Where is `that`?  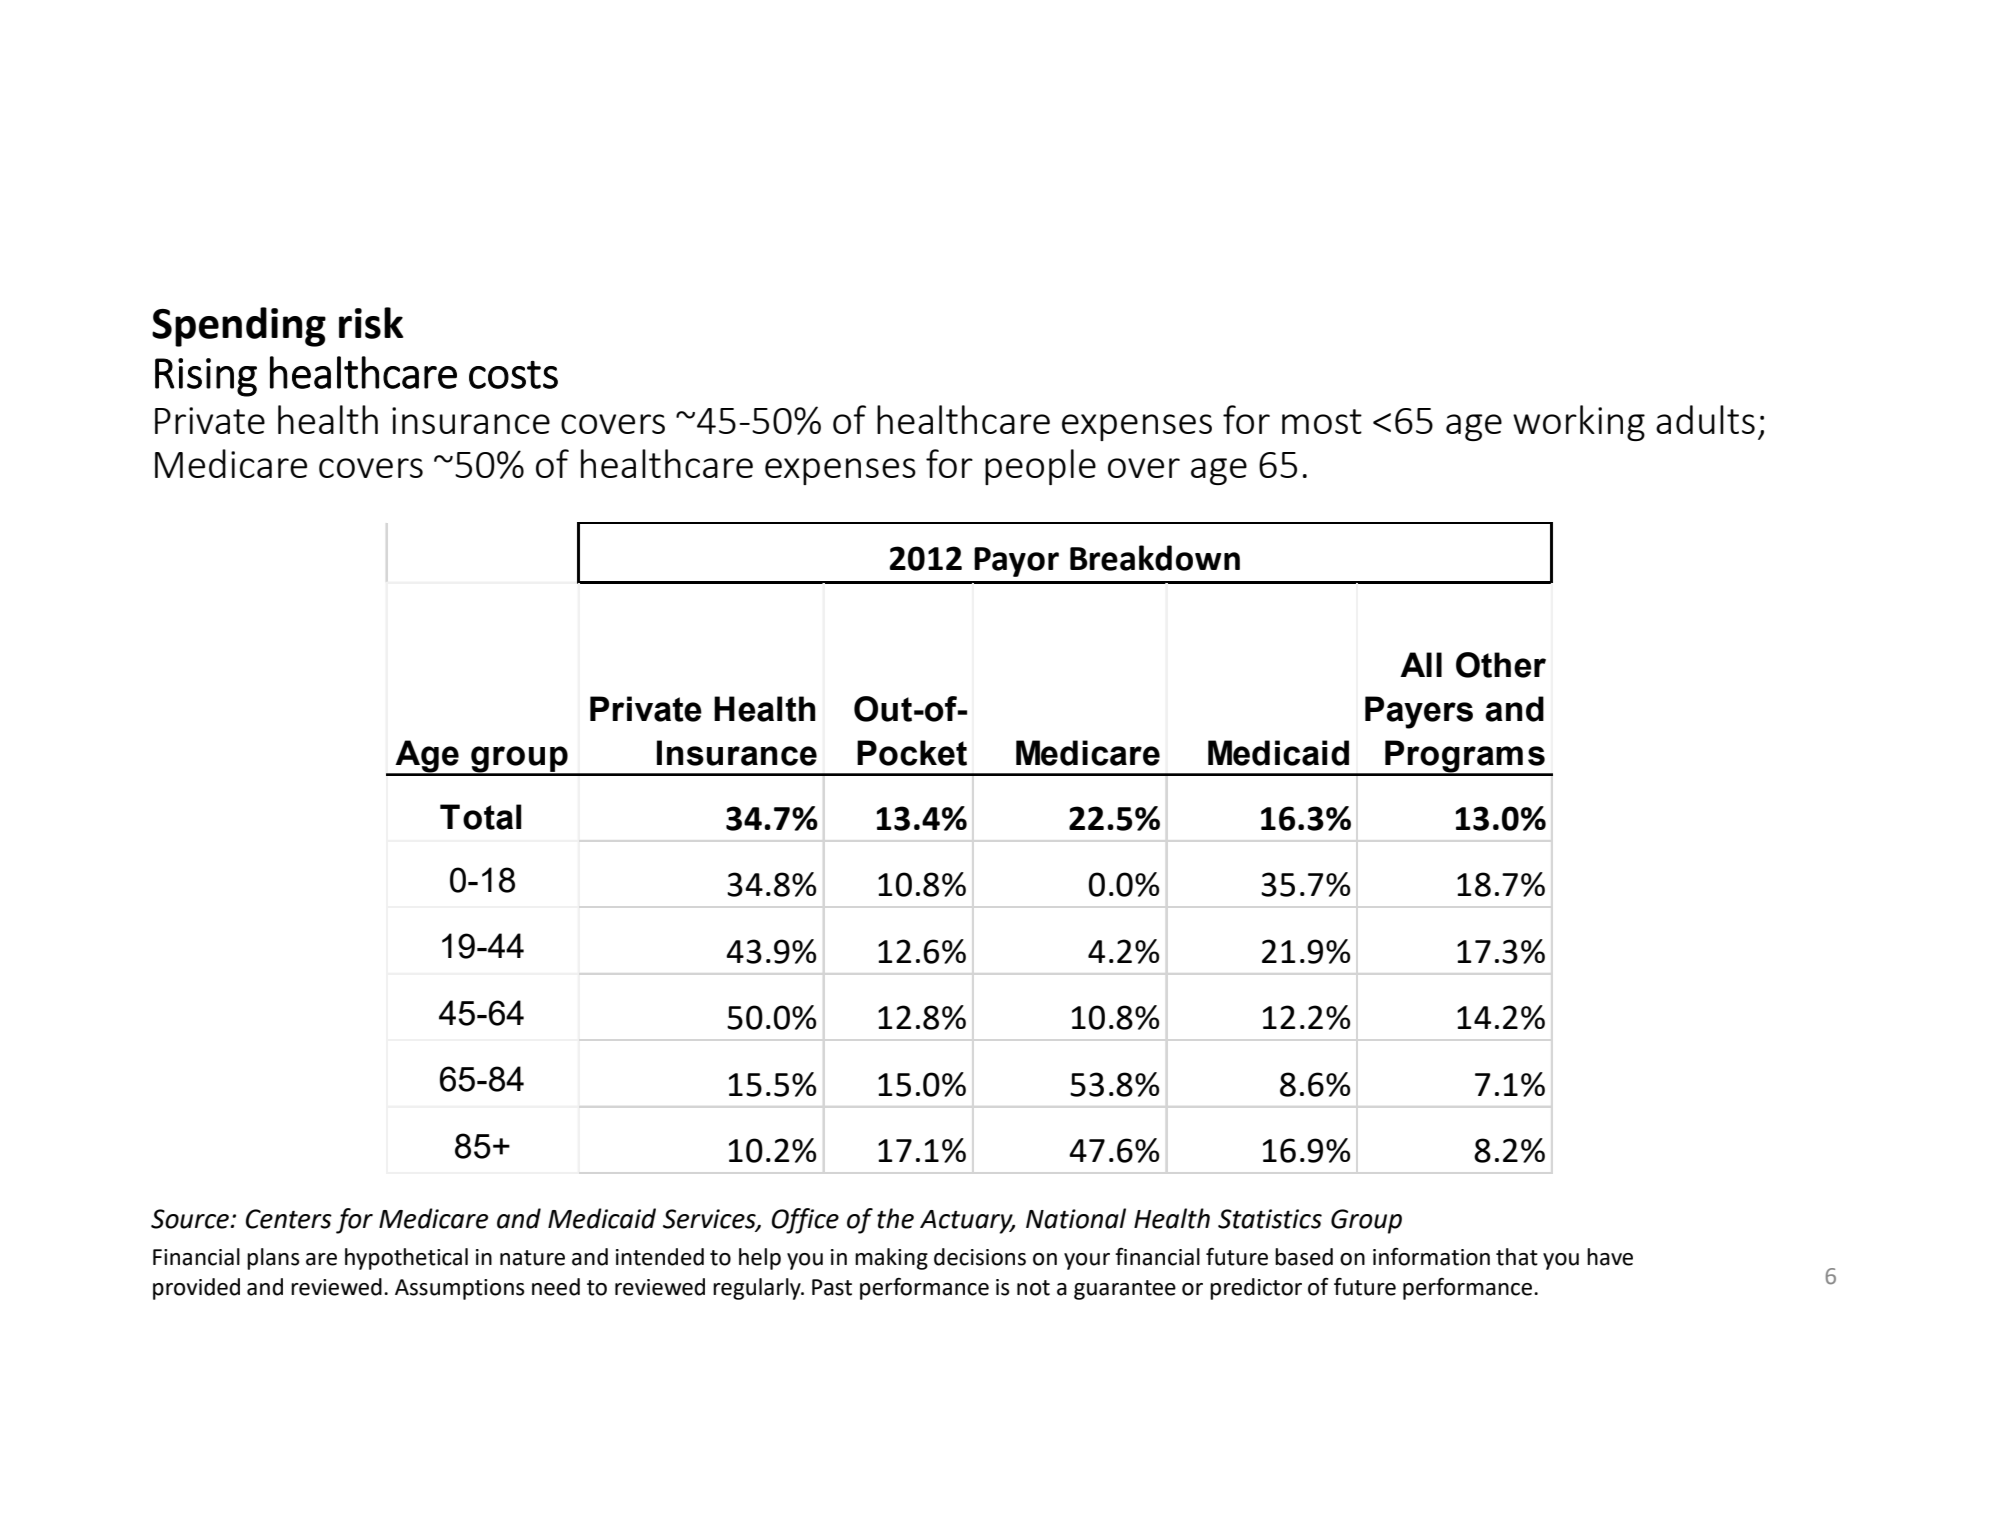 that is located at coordinates (1517, 1257).
